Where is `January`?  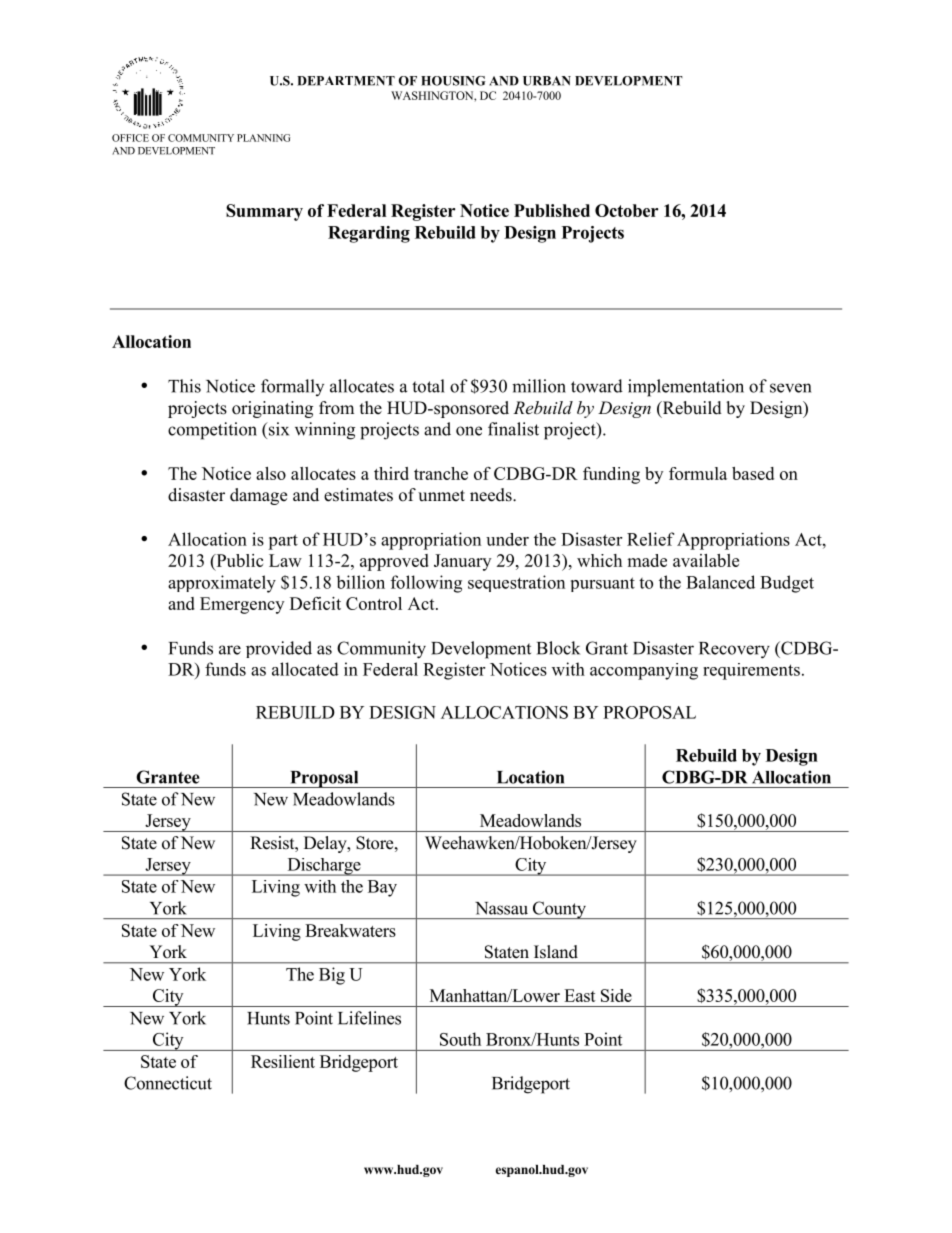 January is located at coordinates (462, 562).
